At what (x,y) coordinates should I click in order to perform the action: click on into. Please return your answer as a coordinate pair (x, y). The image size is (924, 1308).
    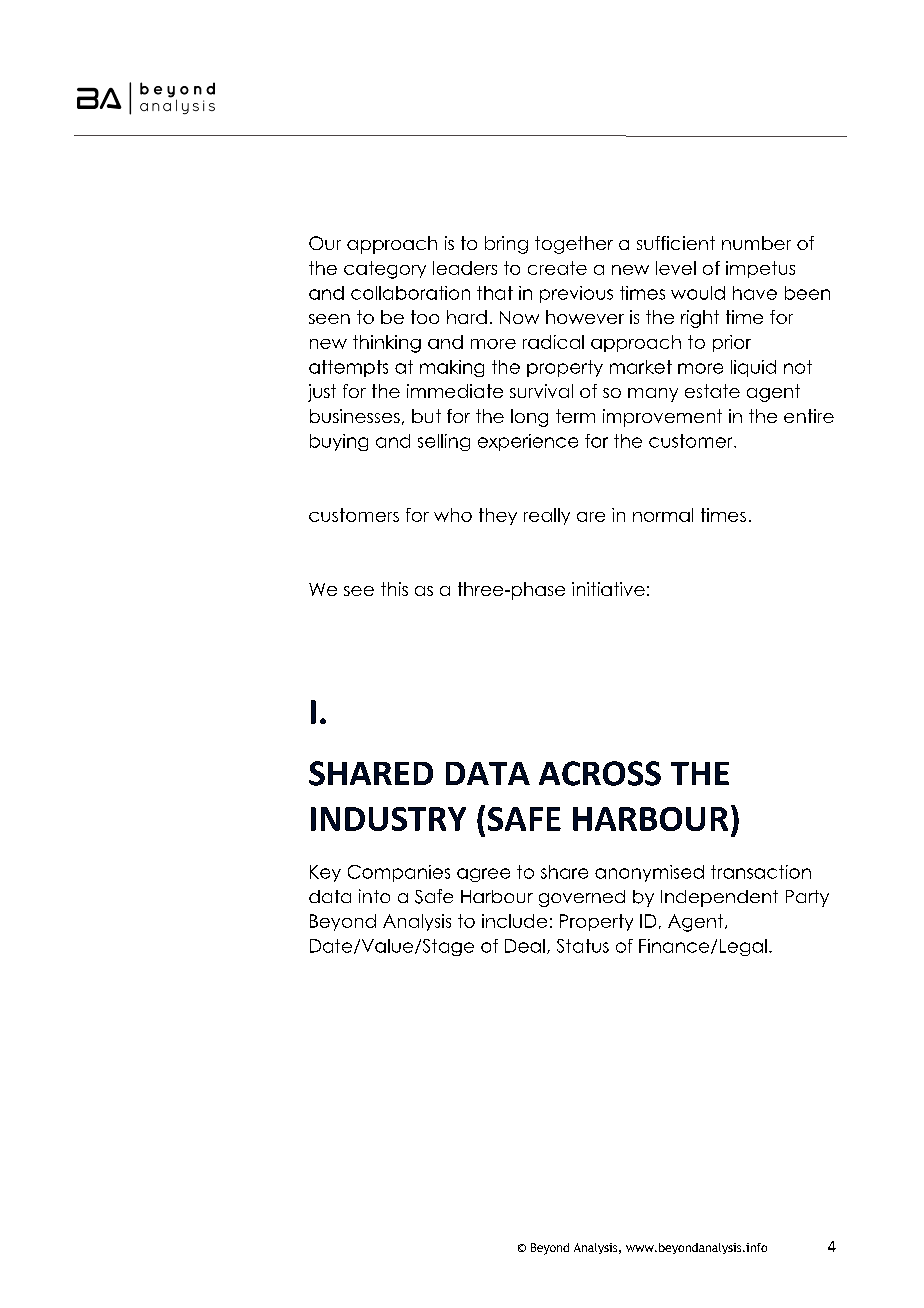
    Looking at the image, I should click on (374, 896).
